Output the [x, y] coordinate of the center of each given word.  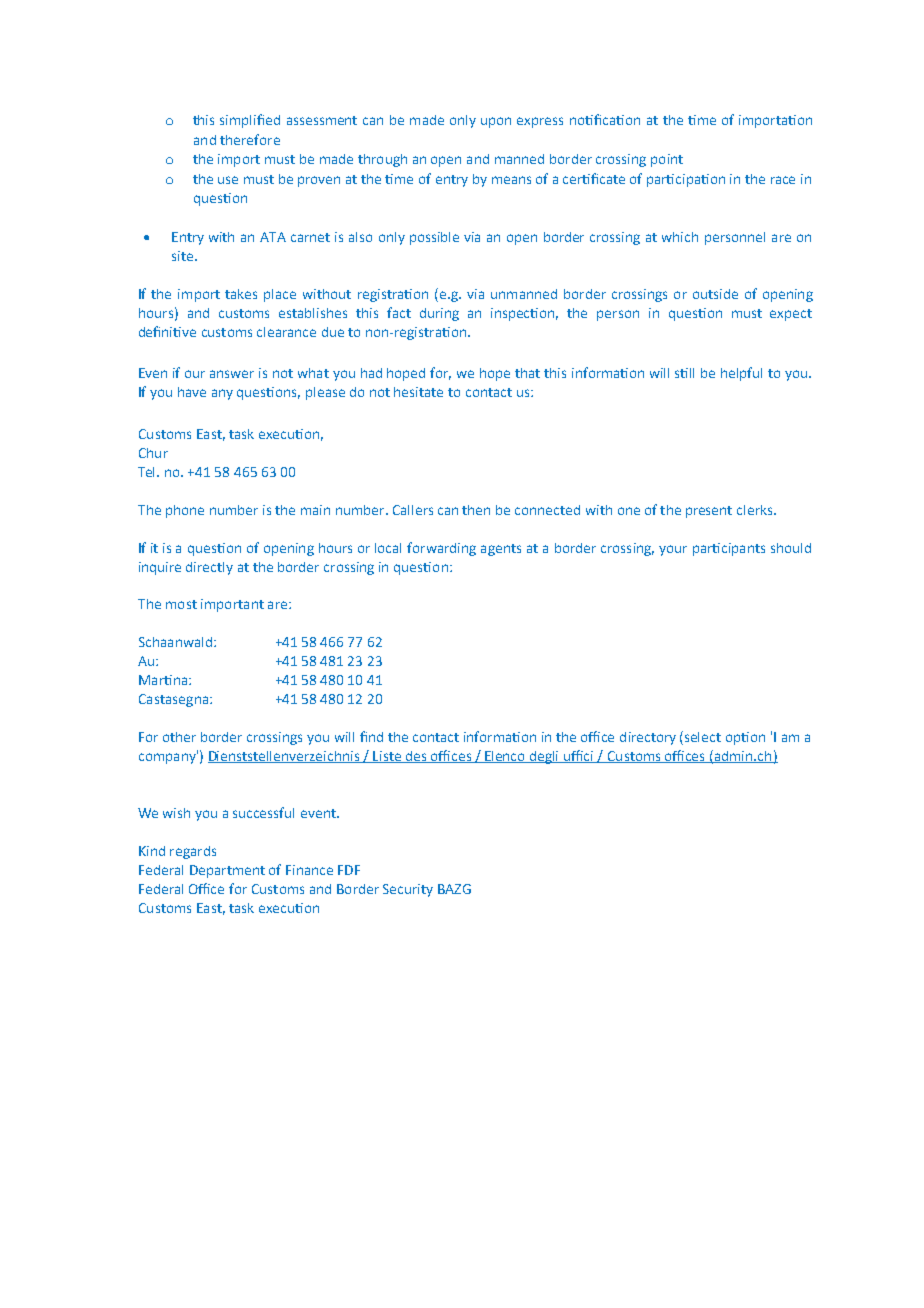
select [703, 737]
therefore [250, 139]
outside [715, 294]
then [476, 510]
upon [496, 122]
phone [185, 511]
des [416, 757]
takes [241, 294]
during [439, 314]
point [667, 160]
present [709, 512]
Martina [164, 680]
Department [227, 871]
